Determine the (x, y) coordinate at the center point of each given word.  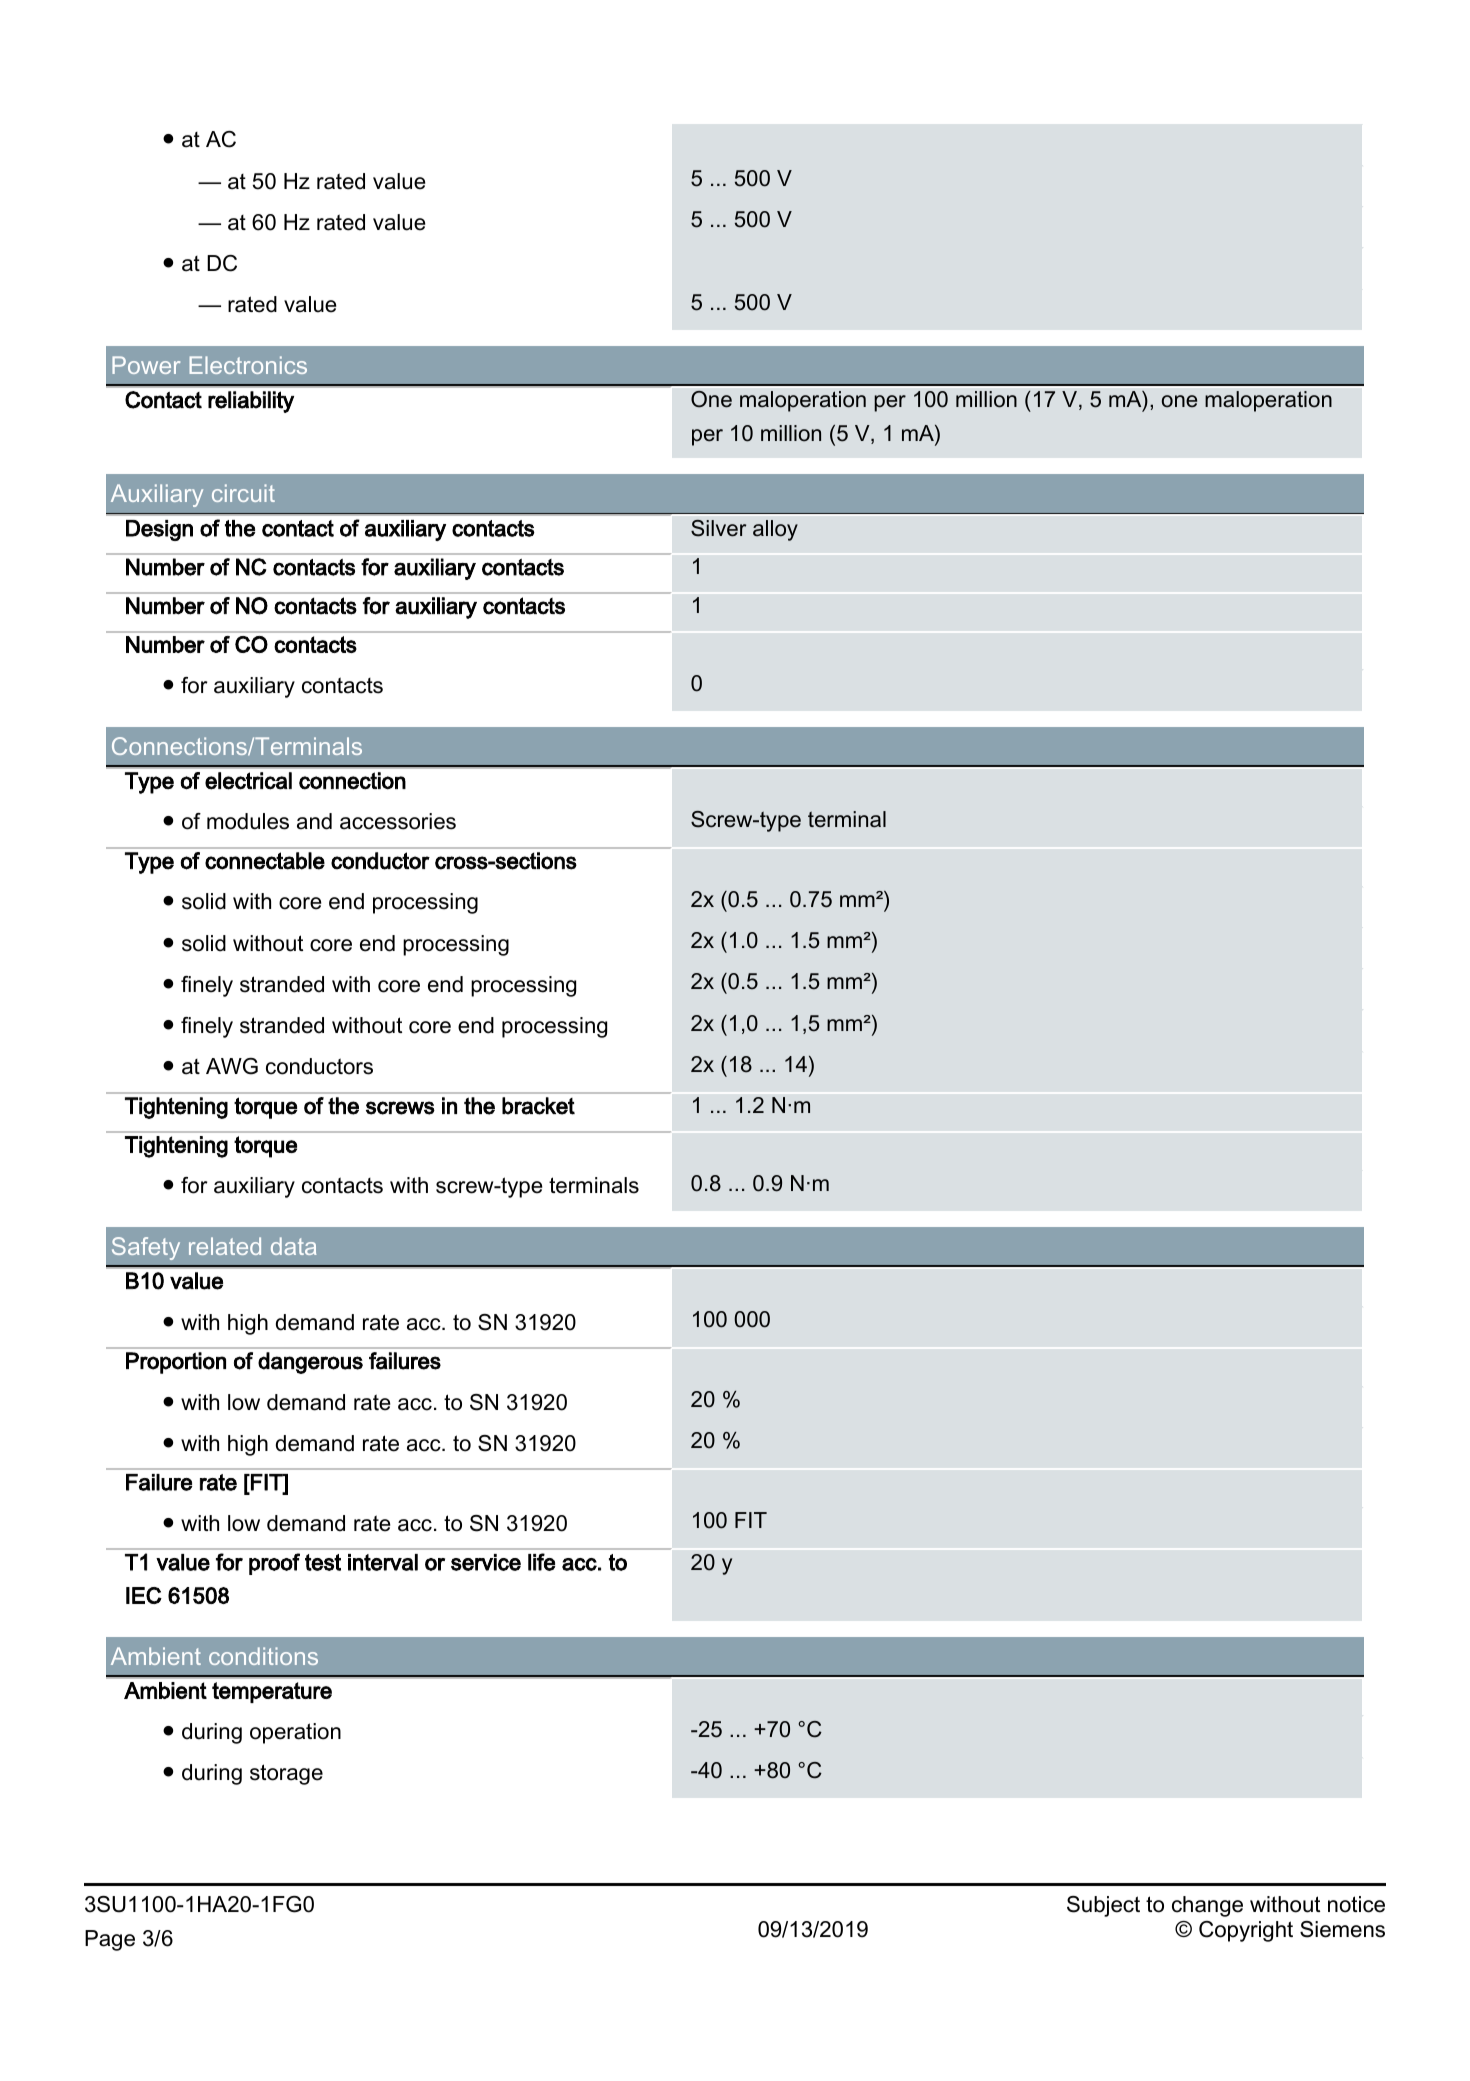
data (294, 1246)
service (486, 1562)
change (1207, 1906)
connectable (265, 861)
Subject (1103, 1906)
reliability (251, 402)
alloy (775, 530)
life (541, 1562)
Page (110, 1940)
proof (274, 1564)
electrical (248, 781)
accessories (398, 821)
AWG (232, 1066)
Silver (718, 528)
